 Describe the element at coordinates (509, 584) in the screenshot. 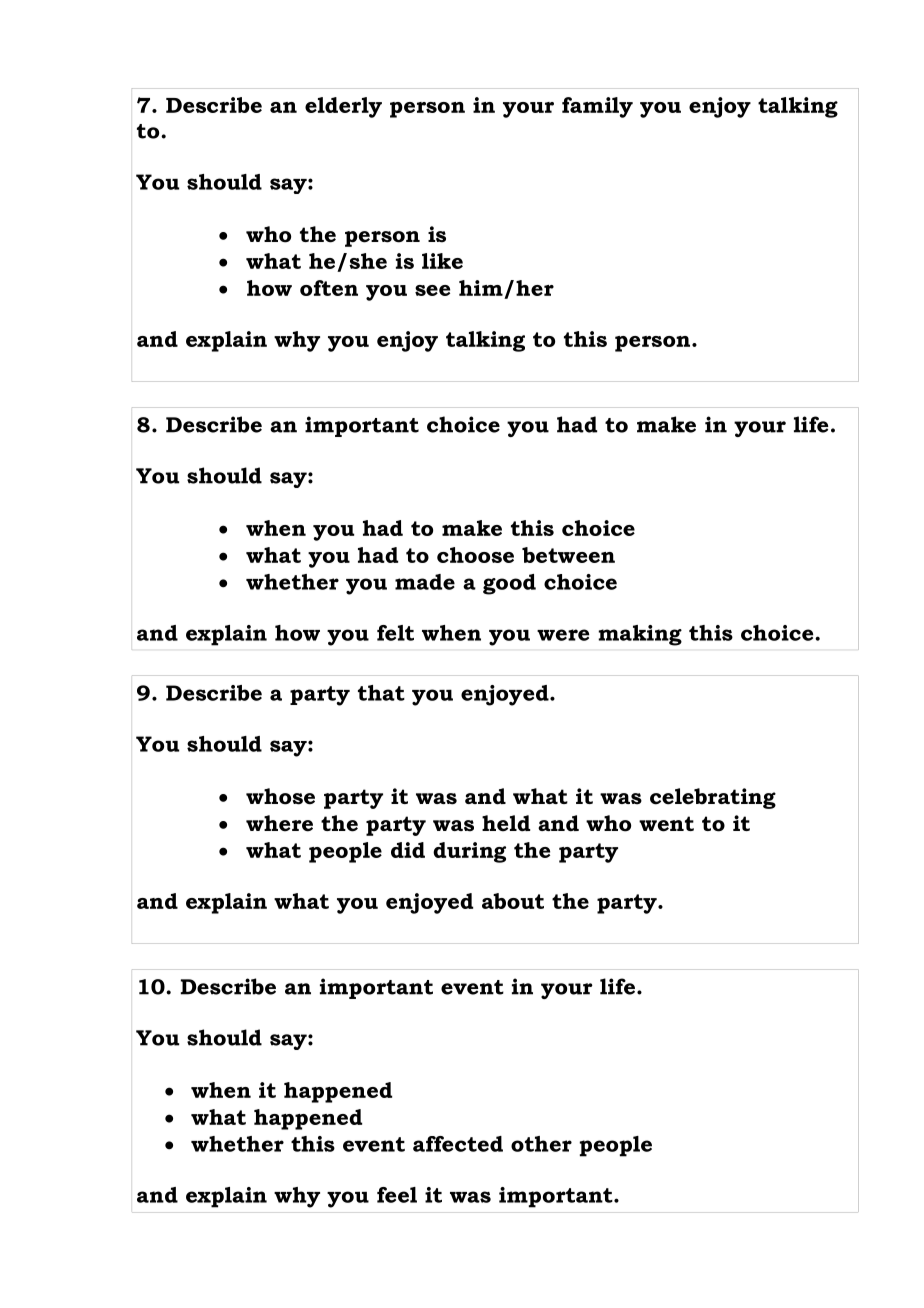

I see `good` at that location.
